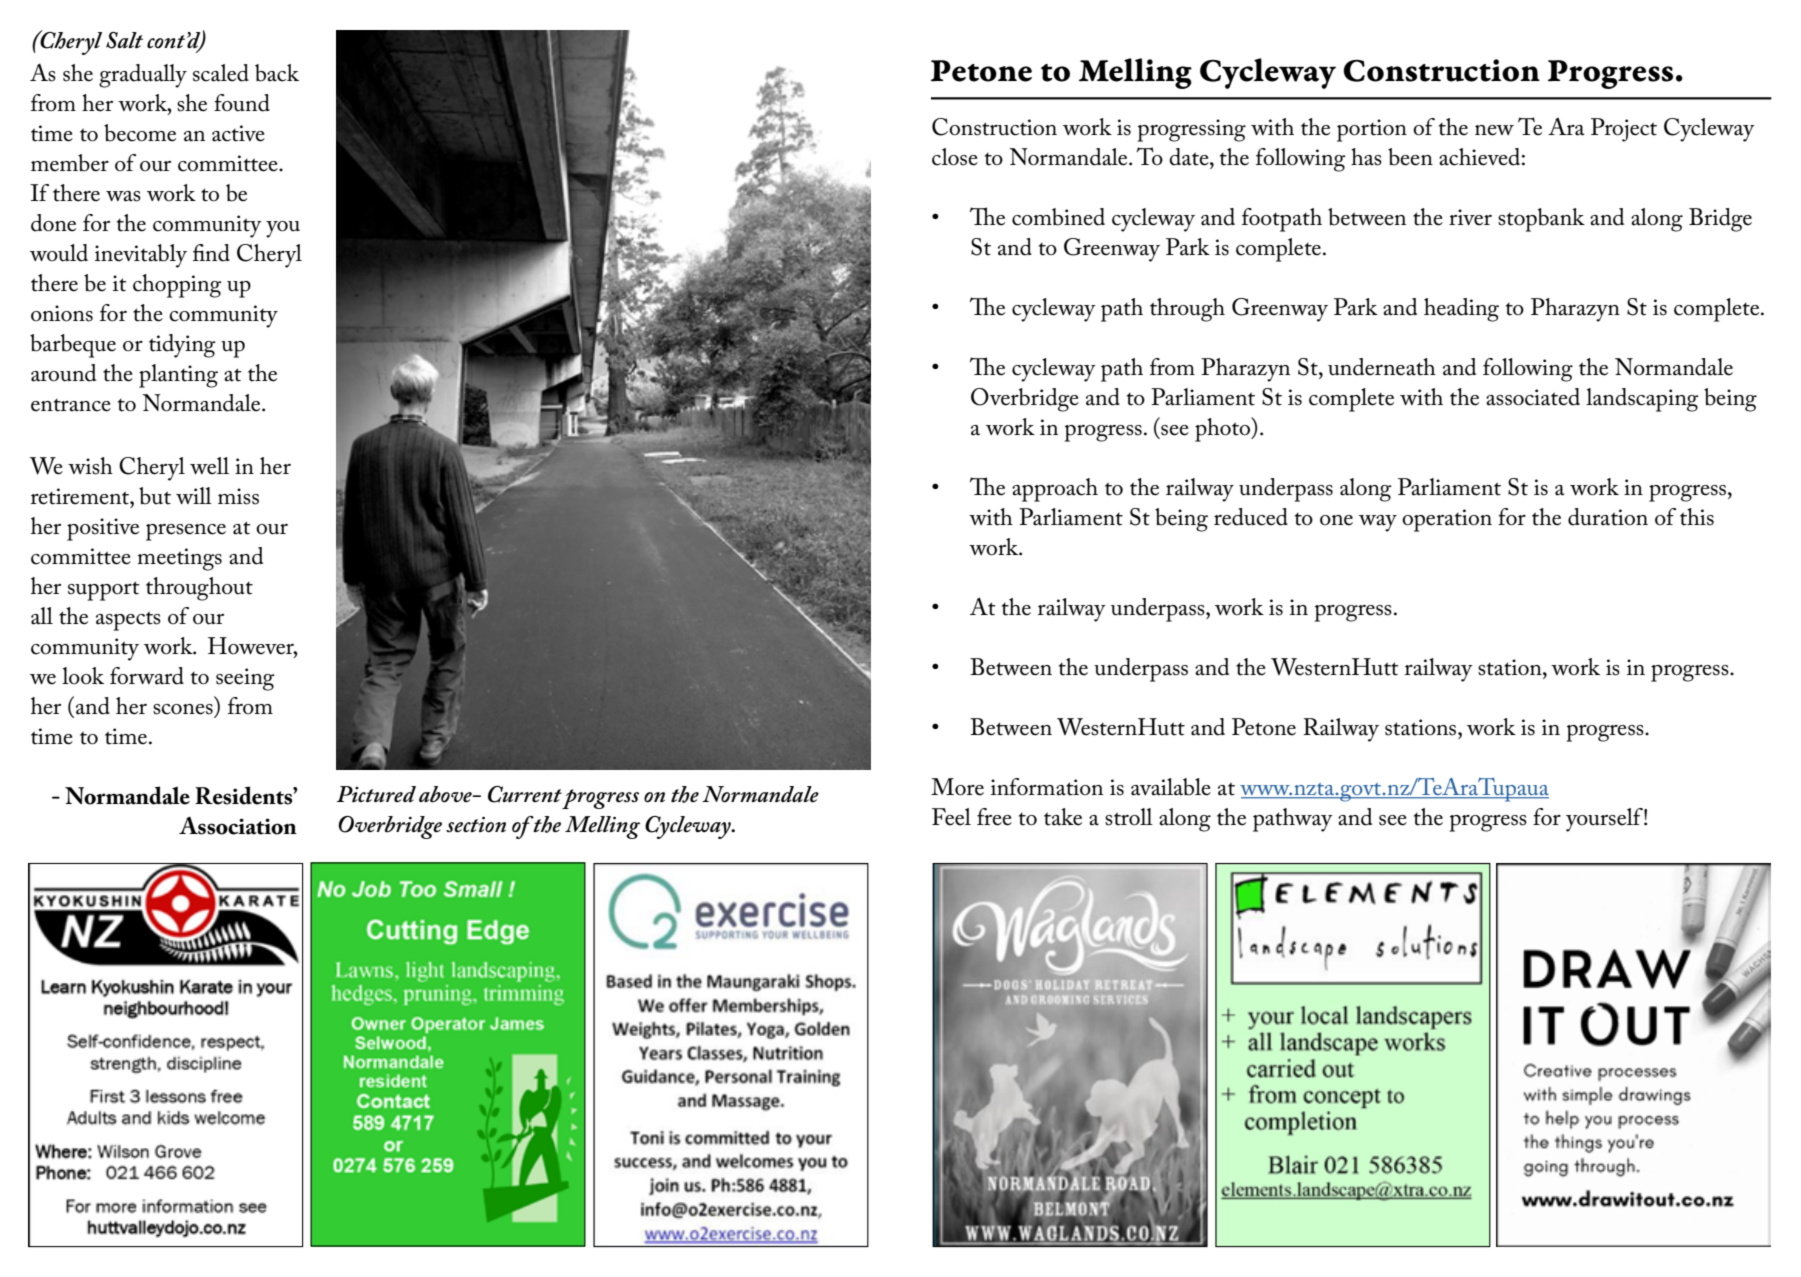  Describe the element at coordinates (179, 559) in the screenshot. I see `meetings` at that location.
